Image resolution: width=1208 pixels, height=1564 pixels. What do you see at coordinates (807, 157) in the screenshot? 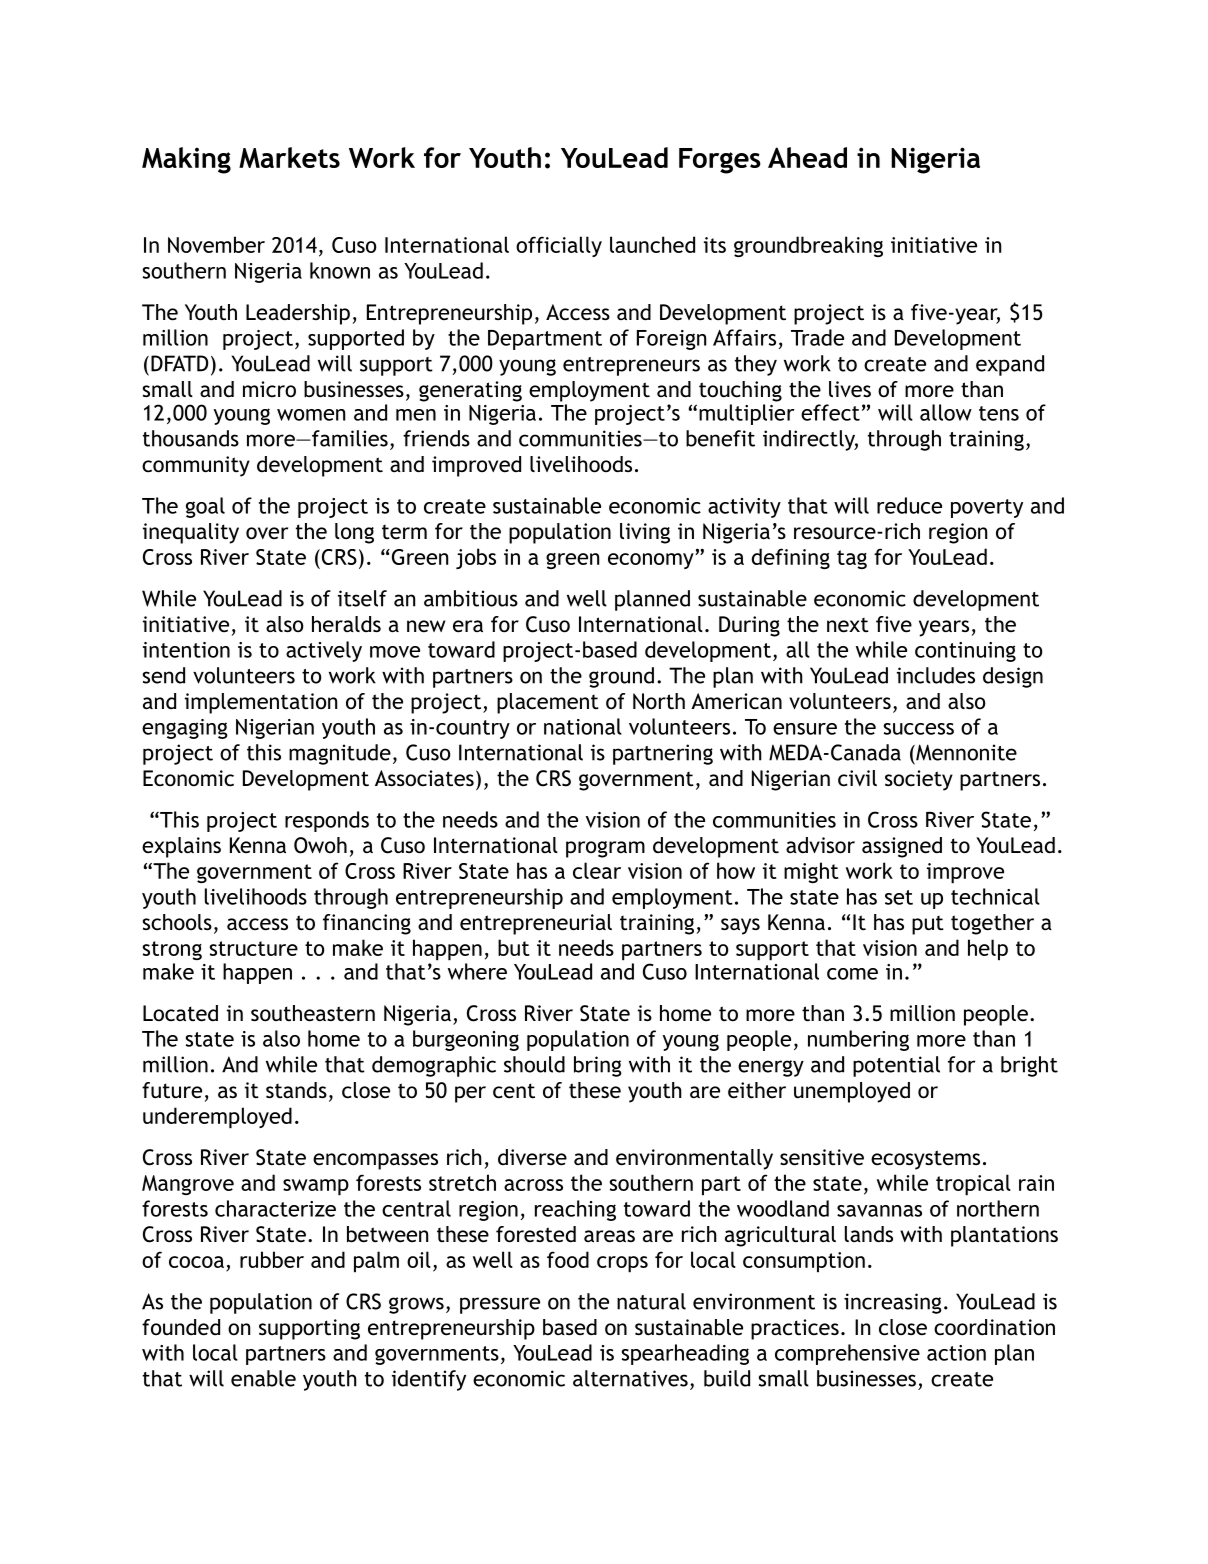
I see `Ahead` at bounding box center [807, 157].
